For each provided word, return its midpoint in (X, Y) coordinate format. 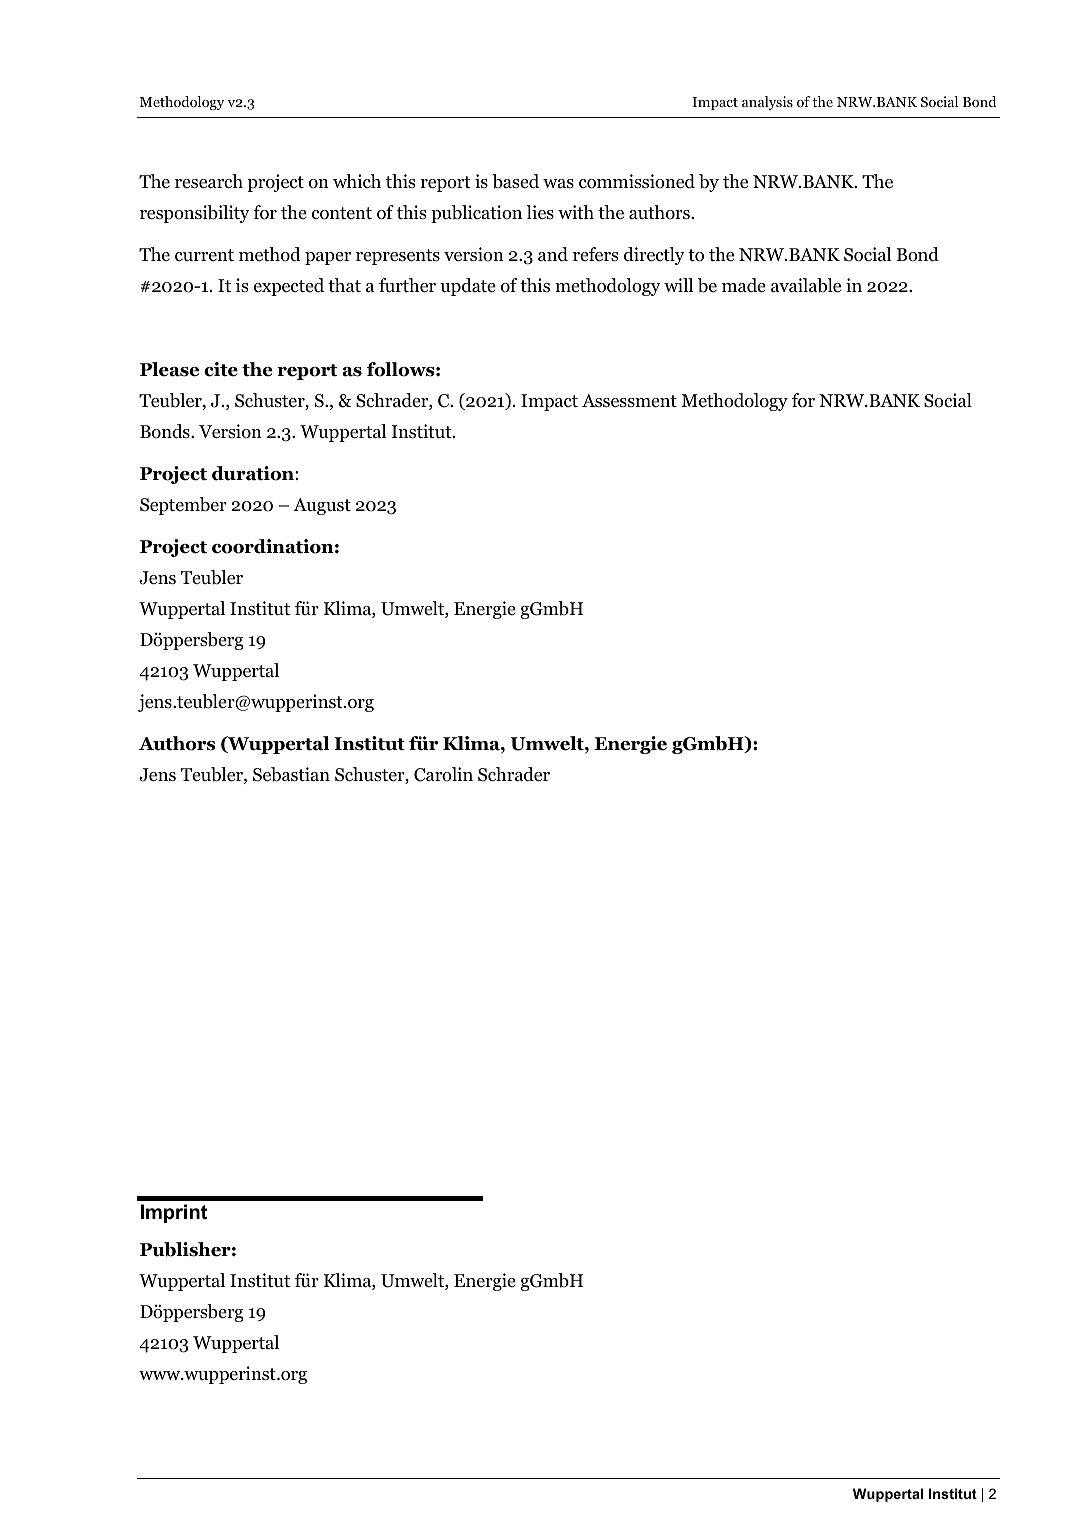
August (322, 506)
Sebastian (291, 774)
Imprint (174, 1213)
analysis (767, 103)
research (209, 181)
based (515, 181)
